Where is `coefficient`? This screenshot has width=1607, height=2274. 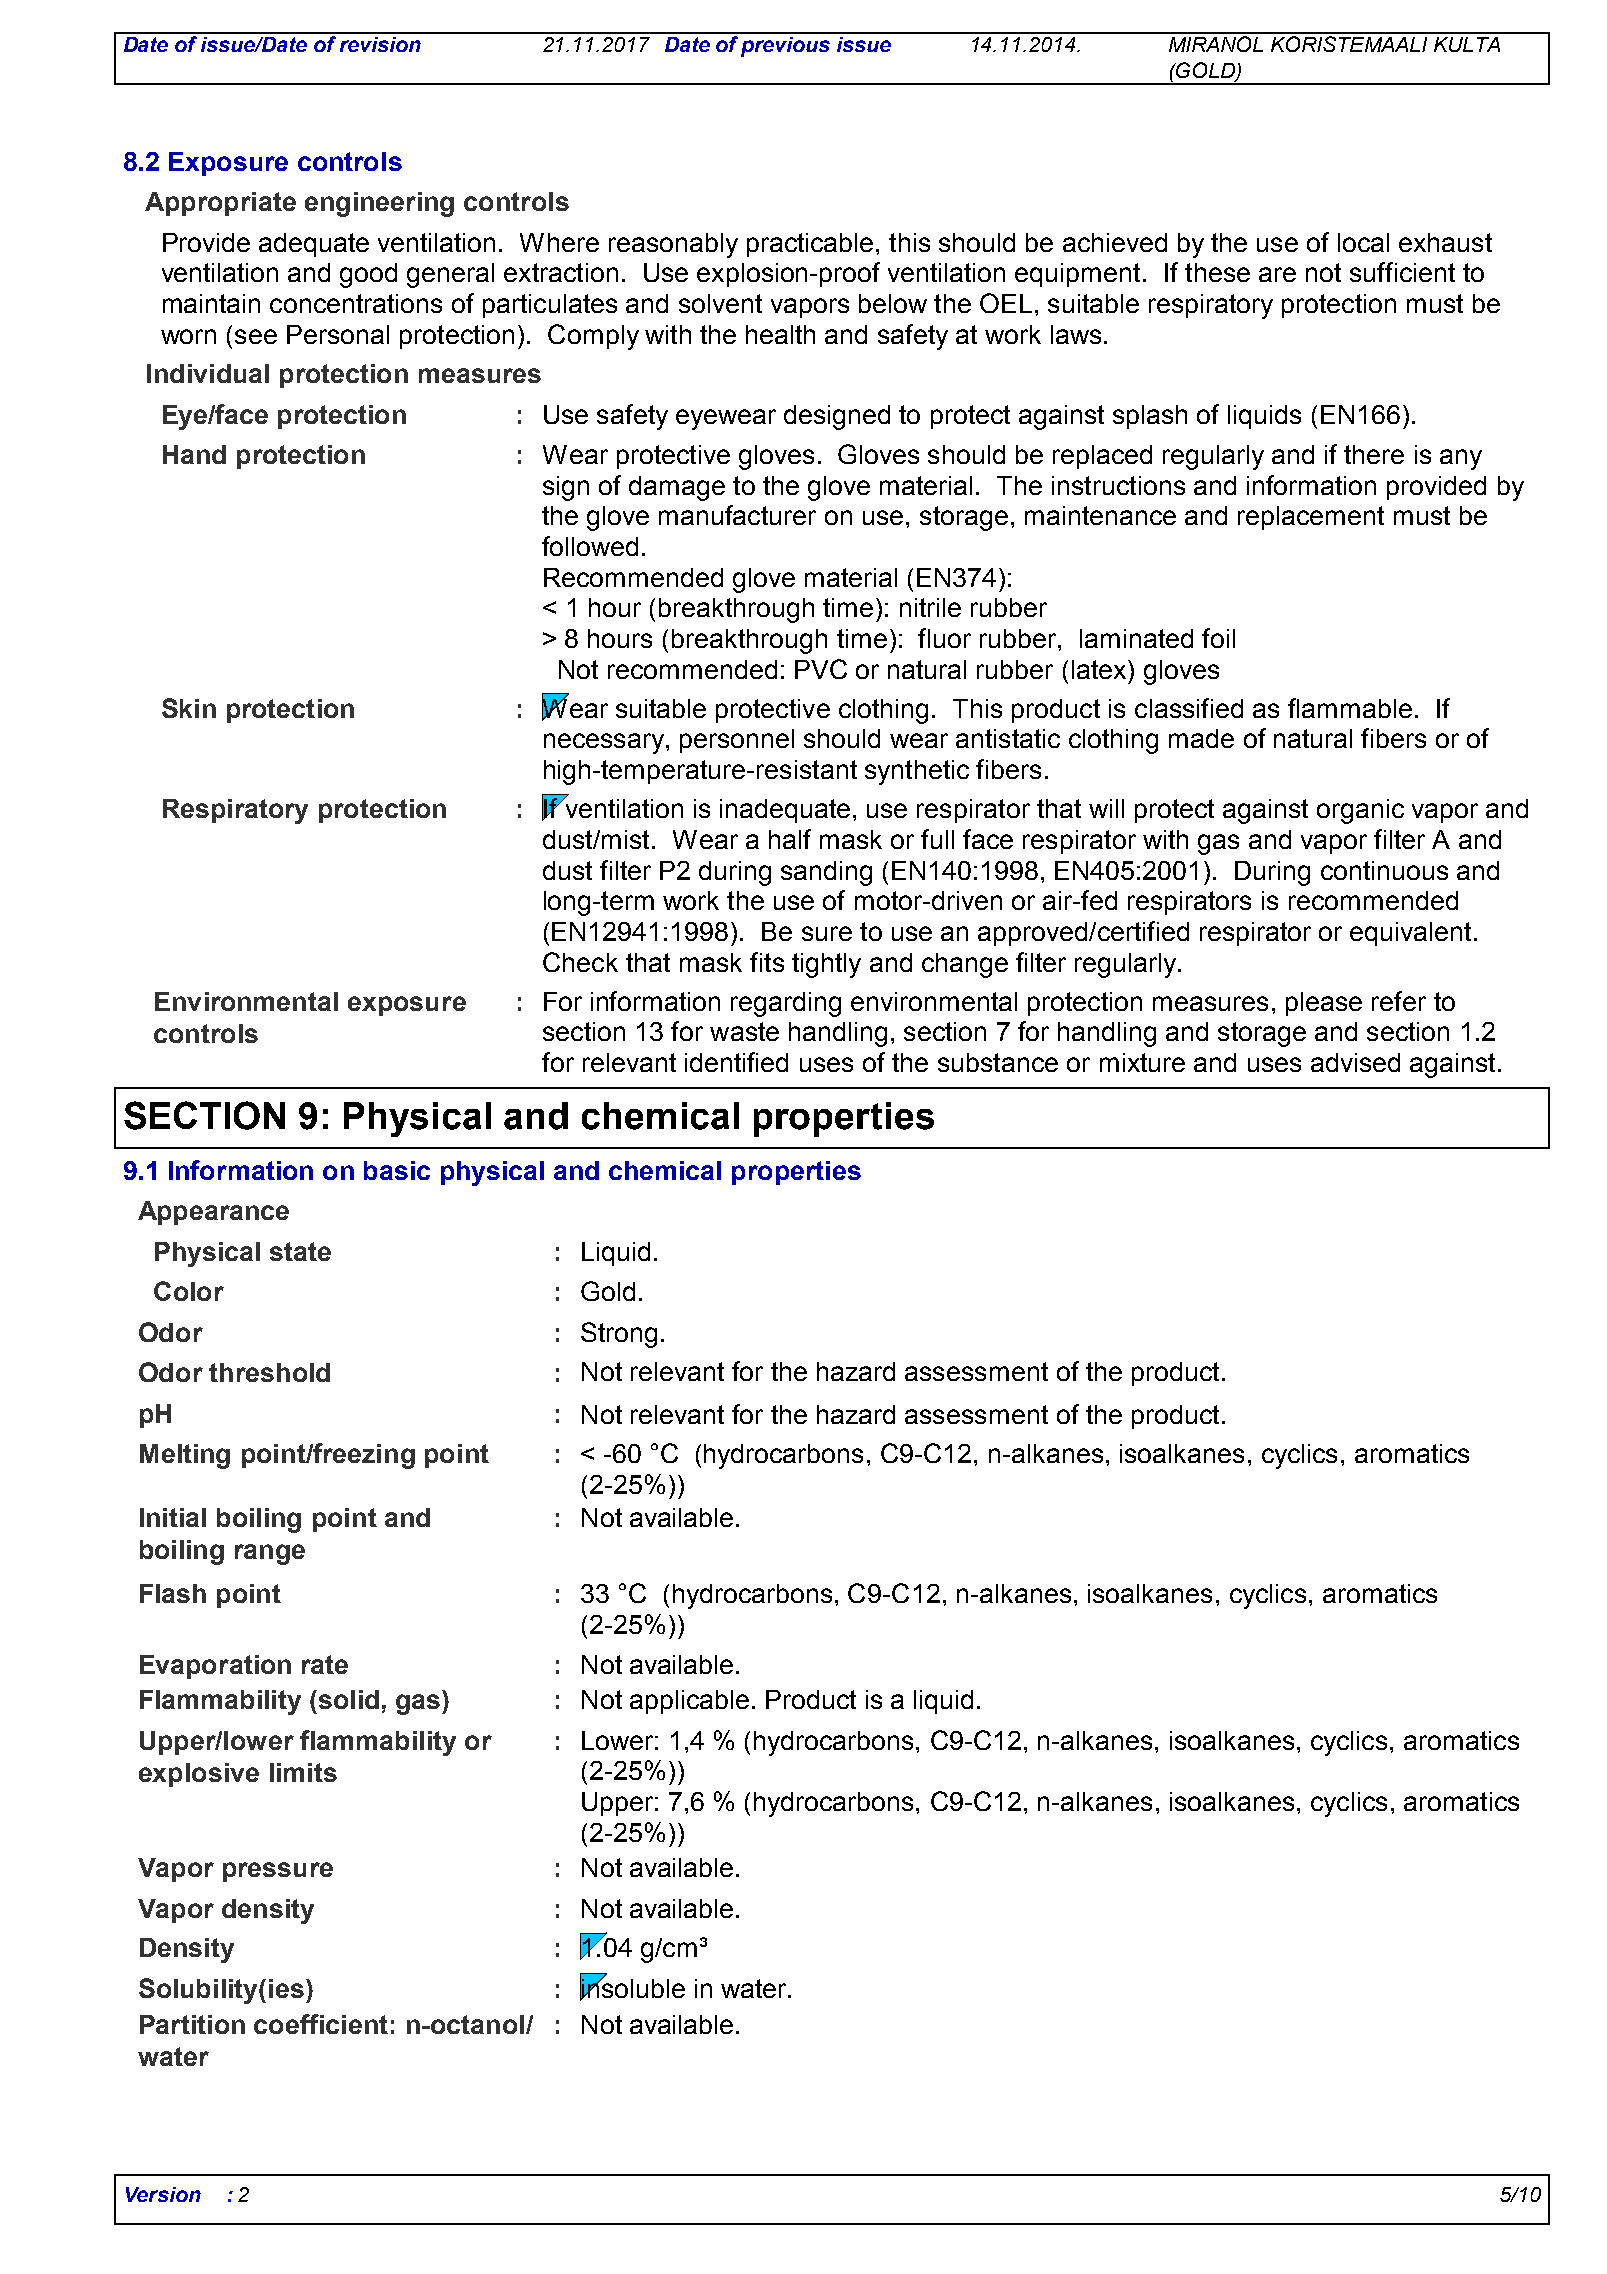 coefficient is located at coordinates (321, 2024).
